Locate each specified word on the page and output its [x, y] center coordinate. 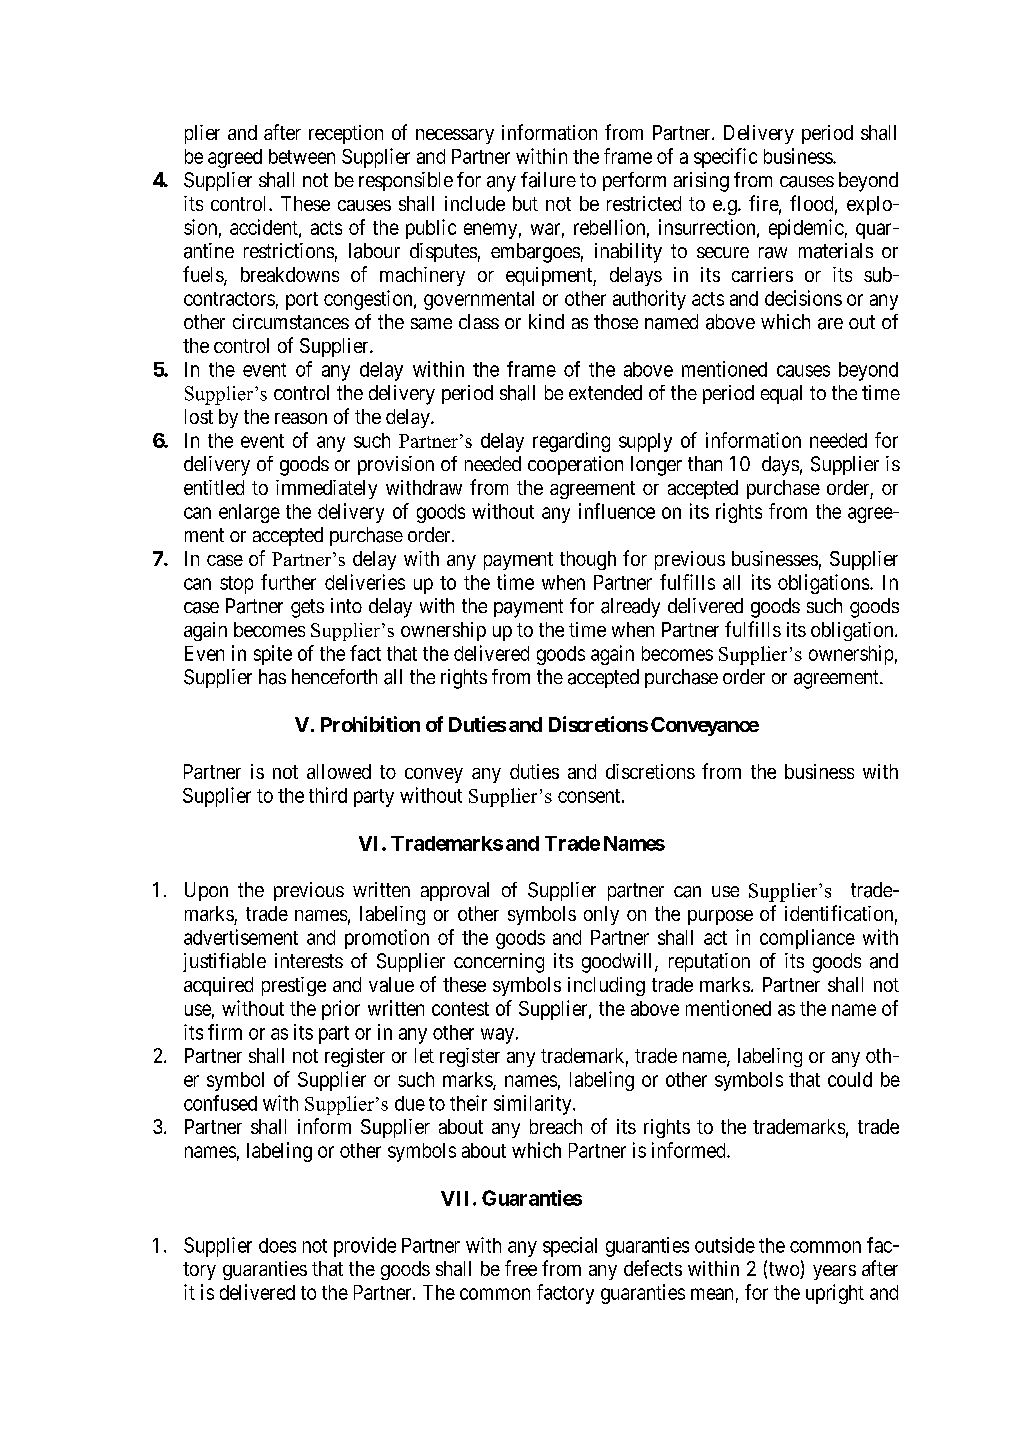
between [302, 156]
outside [725, 1245]
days [780, 466]
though [588, 560]
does [277, 1245]
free [521, 1268]
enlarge [249, 513]
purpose [720, 917]
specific [725, 158]
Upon [206, 891]
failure [548, 180]
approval [455, 891]
